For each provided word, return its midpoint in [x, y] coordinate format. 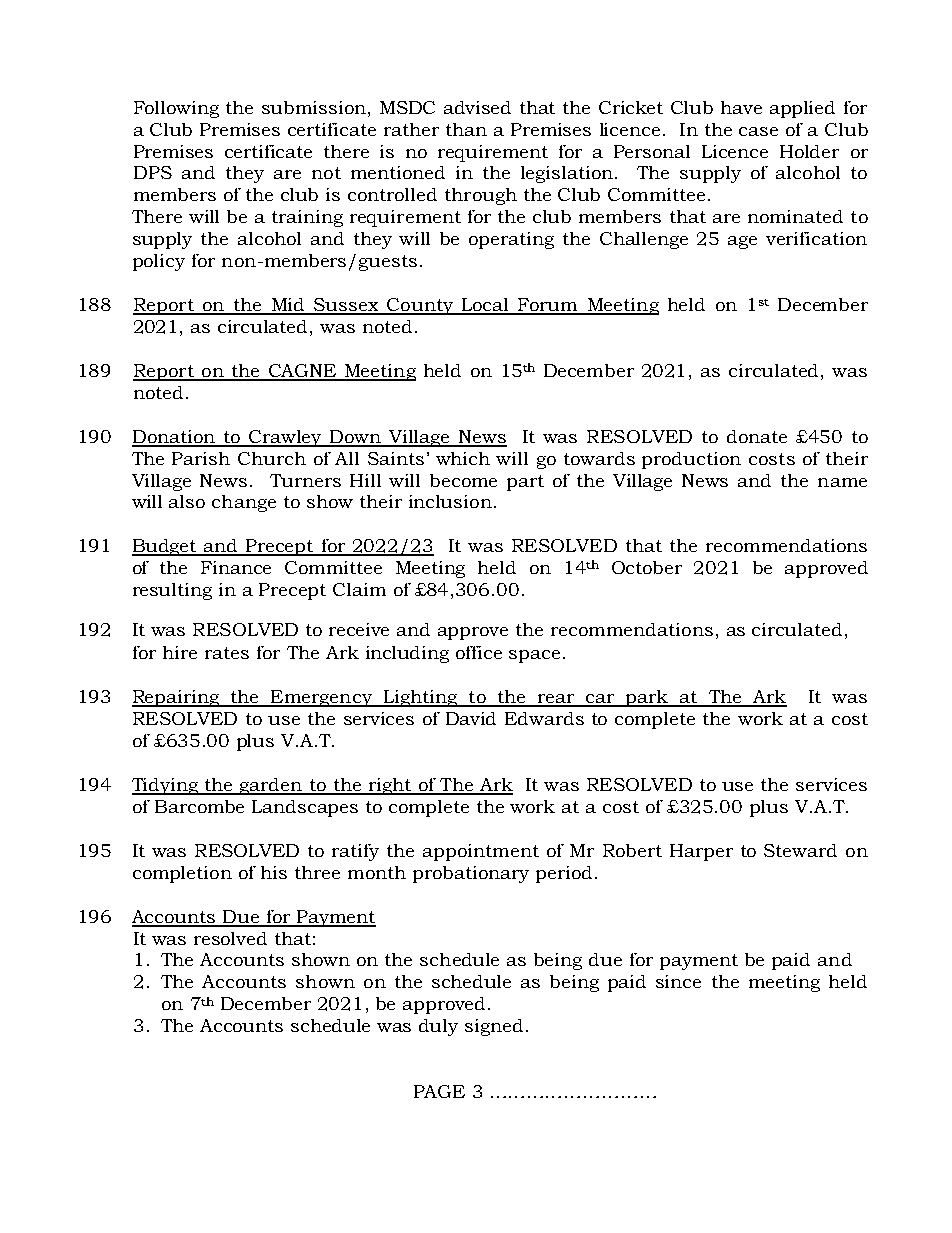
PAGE [439, 1091]
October [647, 567]
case [758, 131]
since [678, 981]
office [479, 652]
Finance [236, 567]
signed [494, 1027]
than [466, 129]
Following [176, 109]
